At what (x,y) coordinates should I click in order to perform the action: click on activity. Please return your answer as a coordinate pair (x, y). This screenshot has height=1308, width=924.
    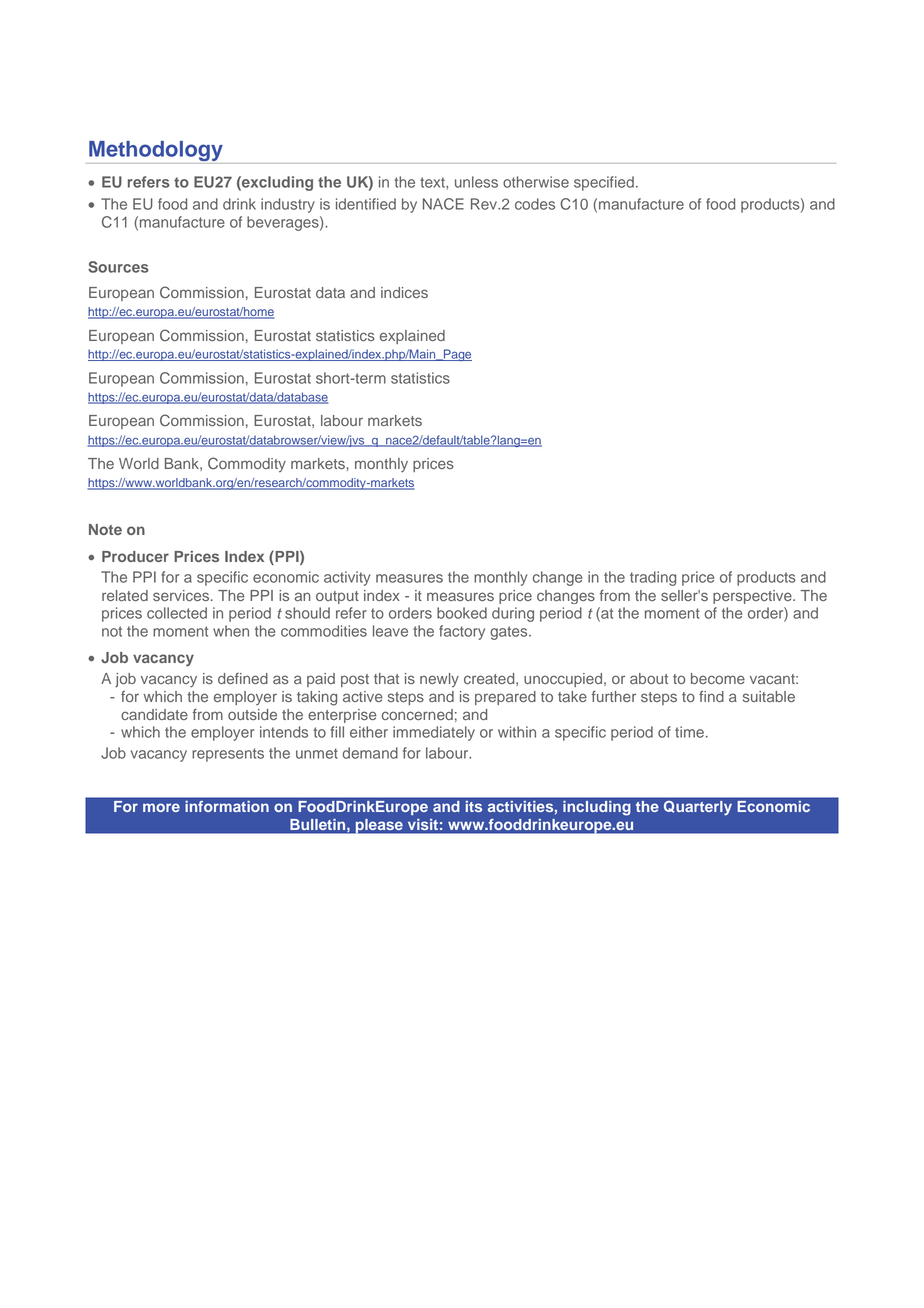
    Looking at the image, I should click on (347, 578).
